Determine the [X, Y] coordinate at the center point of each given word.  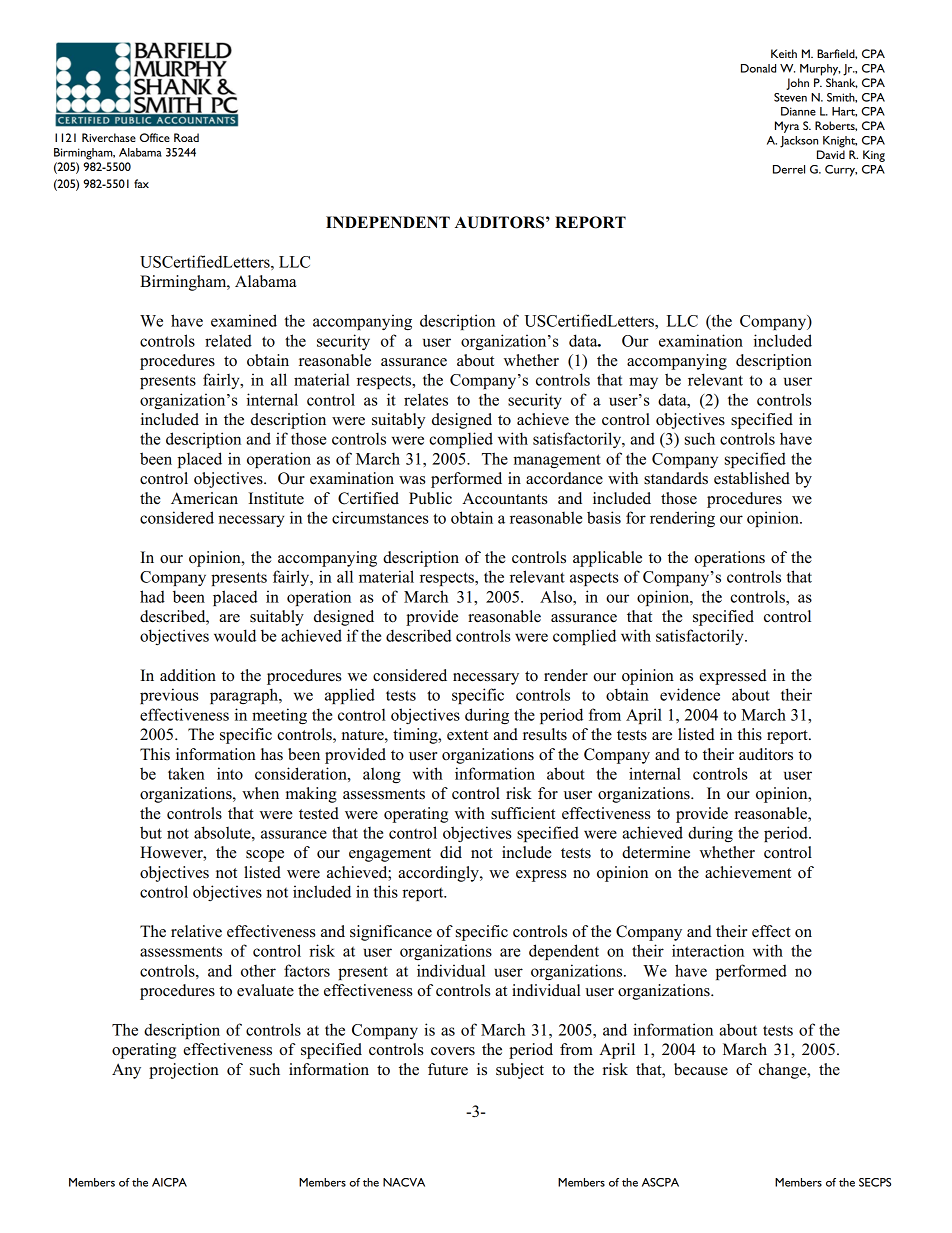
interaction [708, 950]
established [752, 478]
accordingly [439, 874]
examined [244, 320]
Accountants [504, 498]
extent [467, 735]
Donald [758, 68]
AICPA [169, 1182]
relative [196, 931]
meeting [279, 716]
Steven [790, 97]
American [204, 498]
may [643, 383]
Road [186, 137]
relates [426, 399]
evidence [690, 694]
